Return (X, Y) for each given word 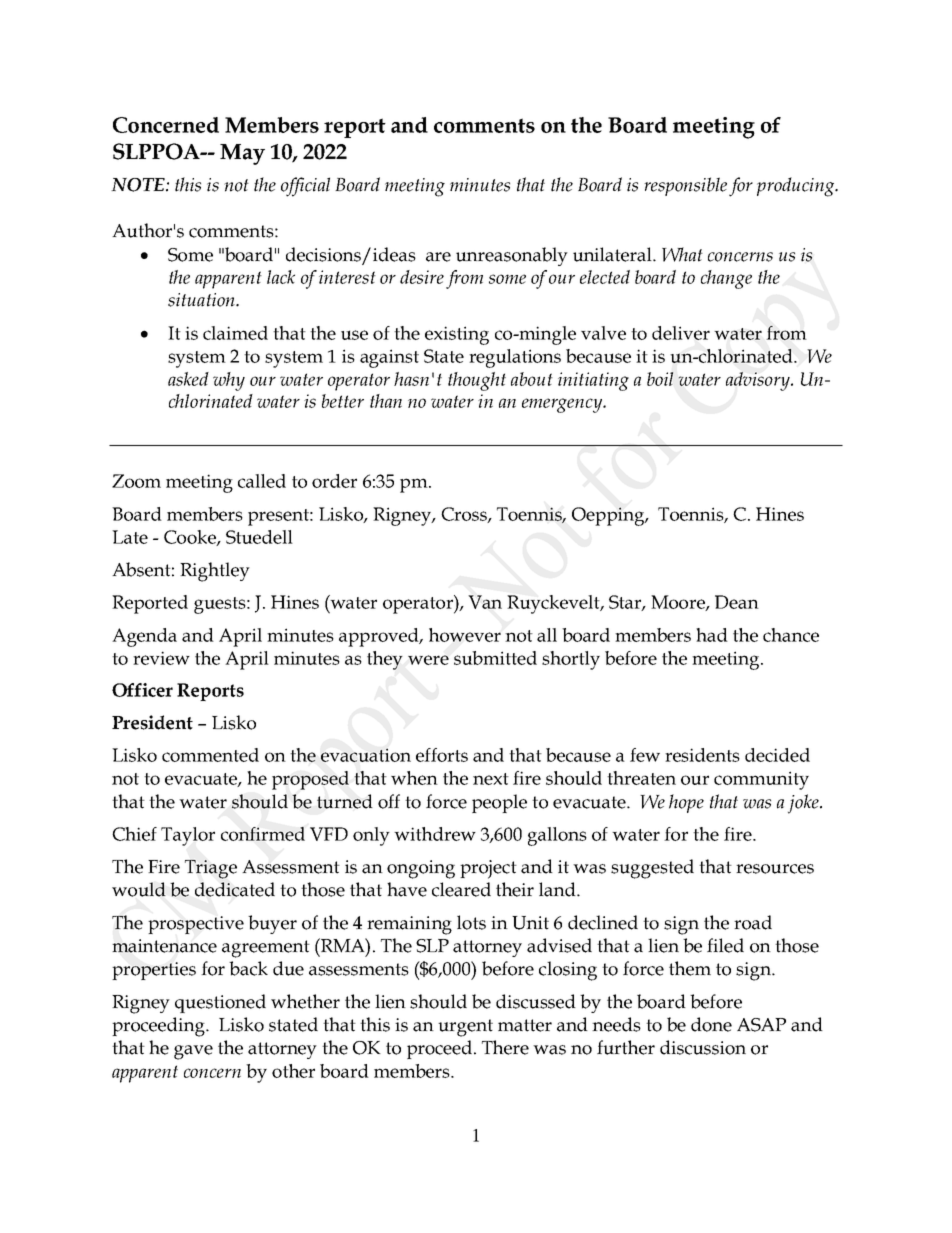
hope (686, 803)
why (229, 381)
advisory (759, 381)
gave (193, 1052)
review (161, 658)
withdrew (435, 834)
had (712, 635)
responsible (685, 186)
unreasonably (512, 256)
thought (477, 381)
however (465, 635)
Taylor (188, 836)
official (305, 187)
